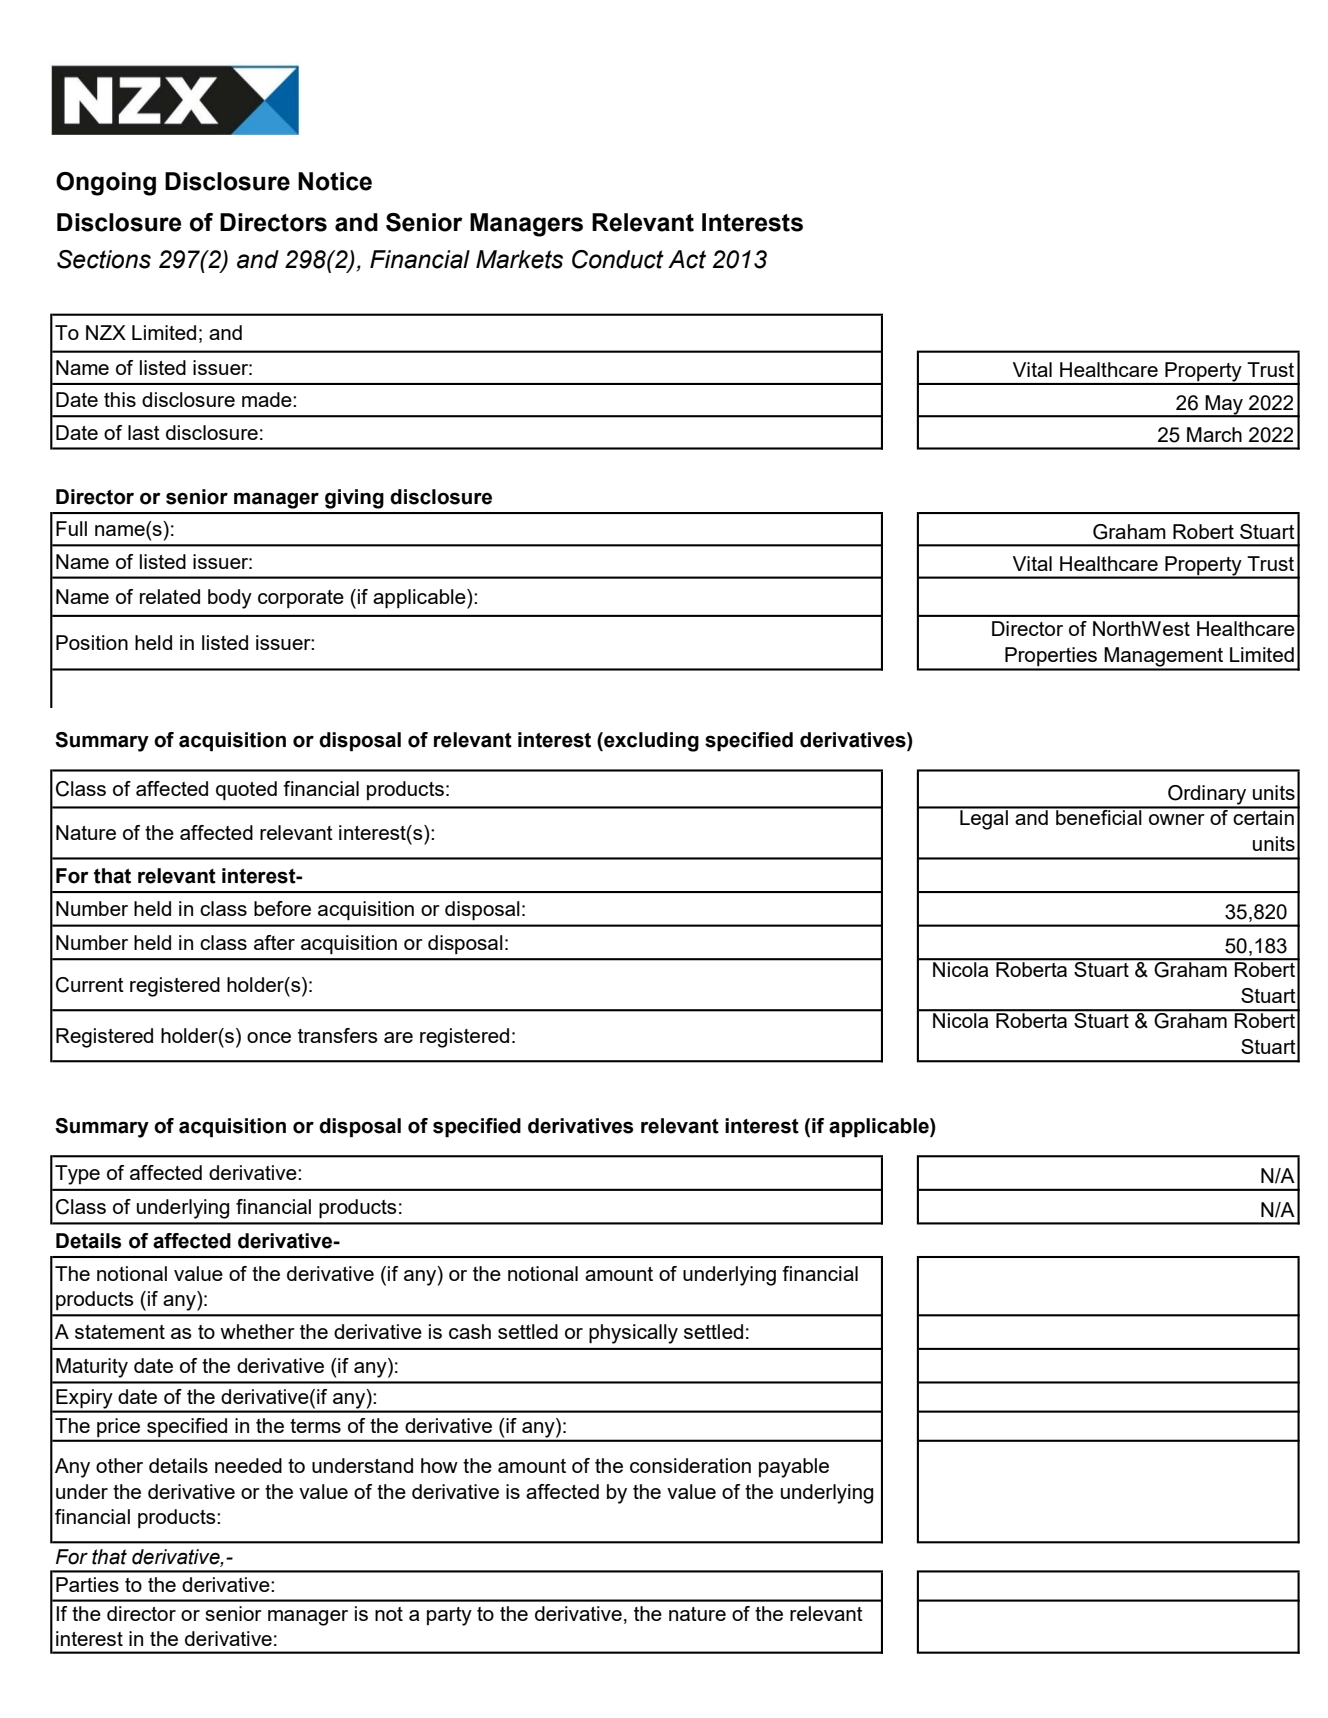 This document has height=1718, width=1328. I want to click on May, so click(1224, 405).
